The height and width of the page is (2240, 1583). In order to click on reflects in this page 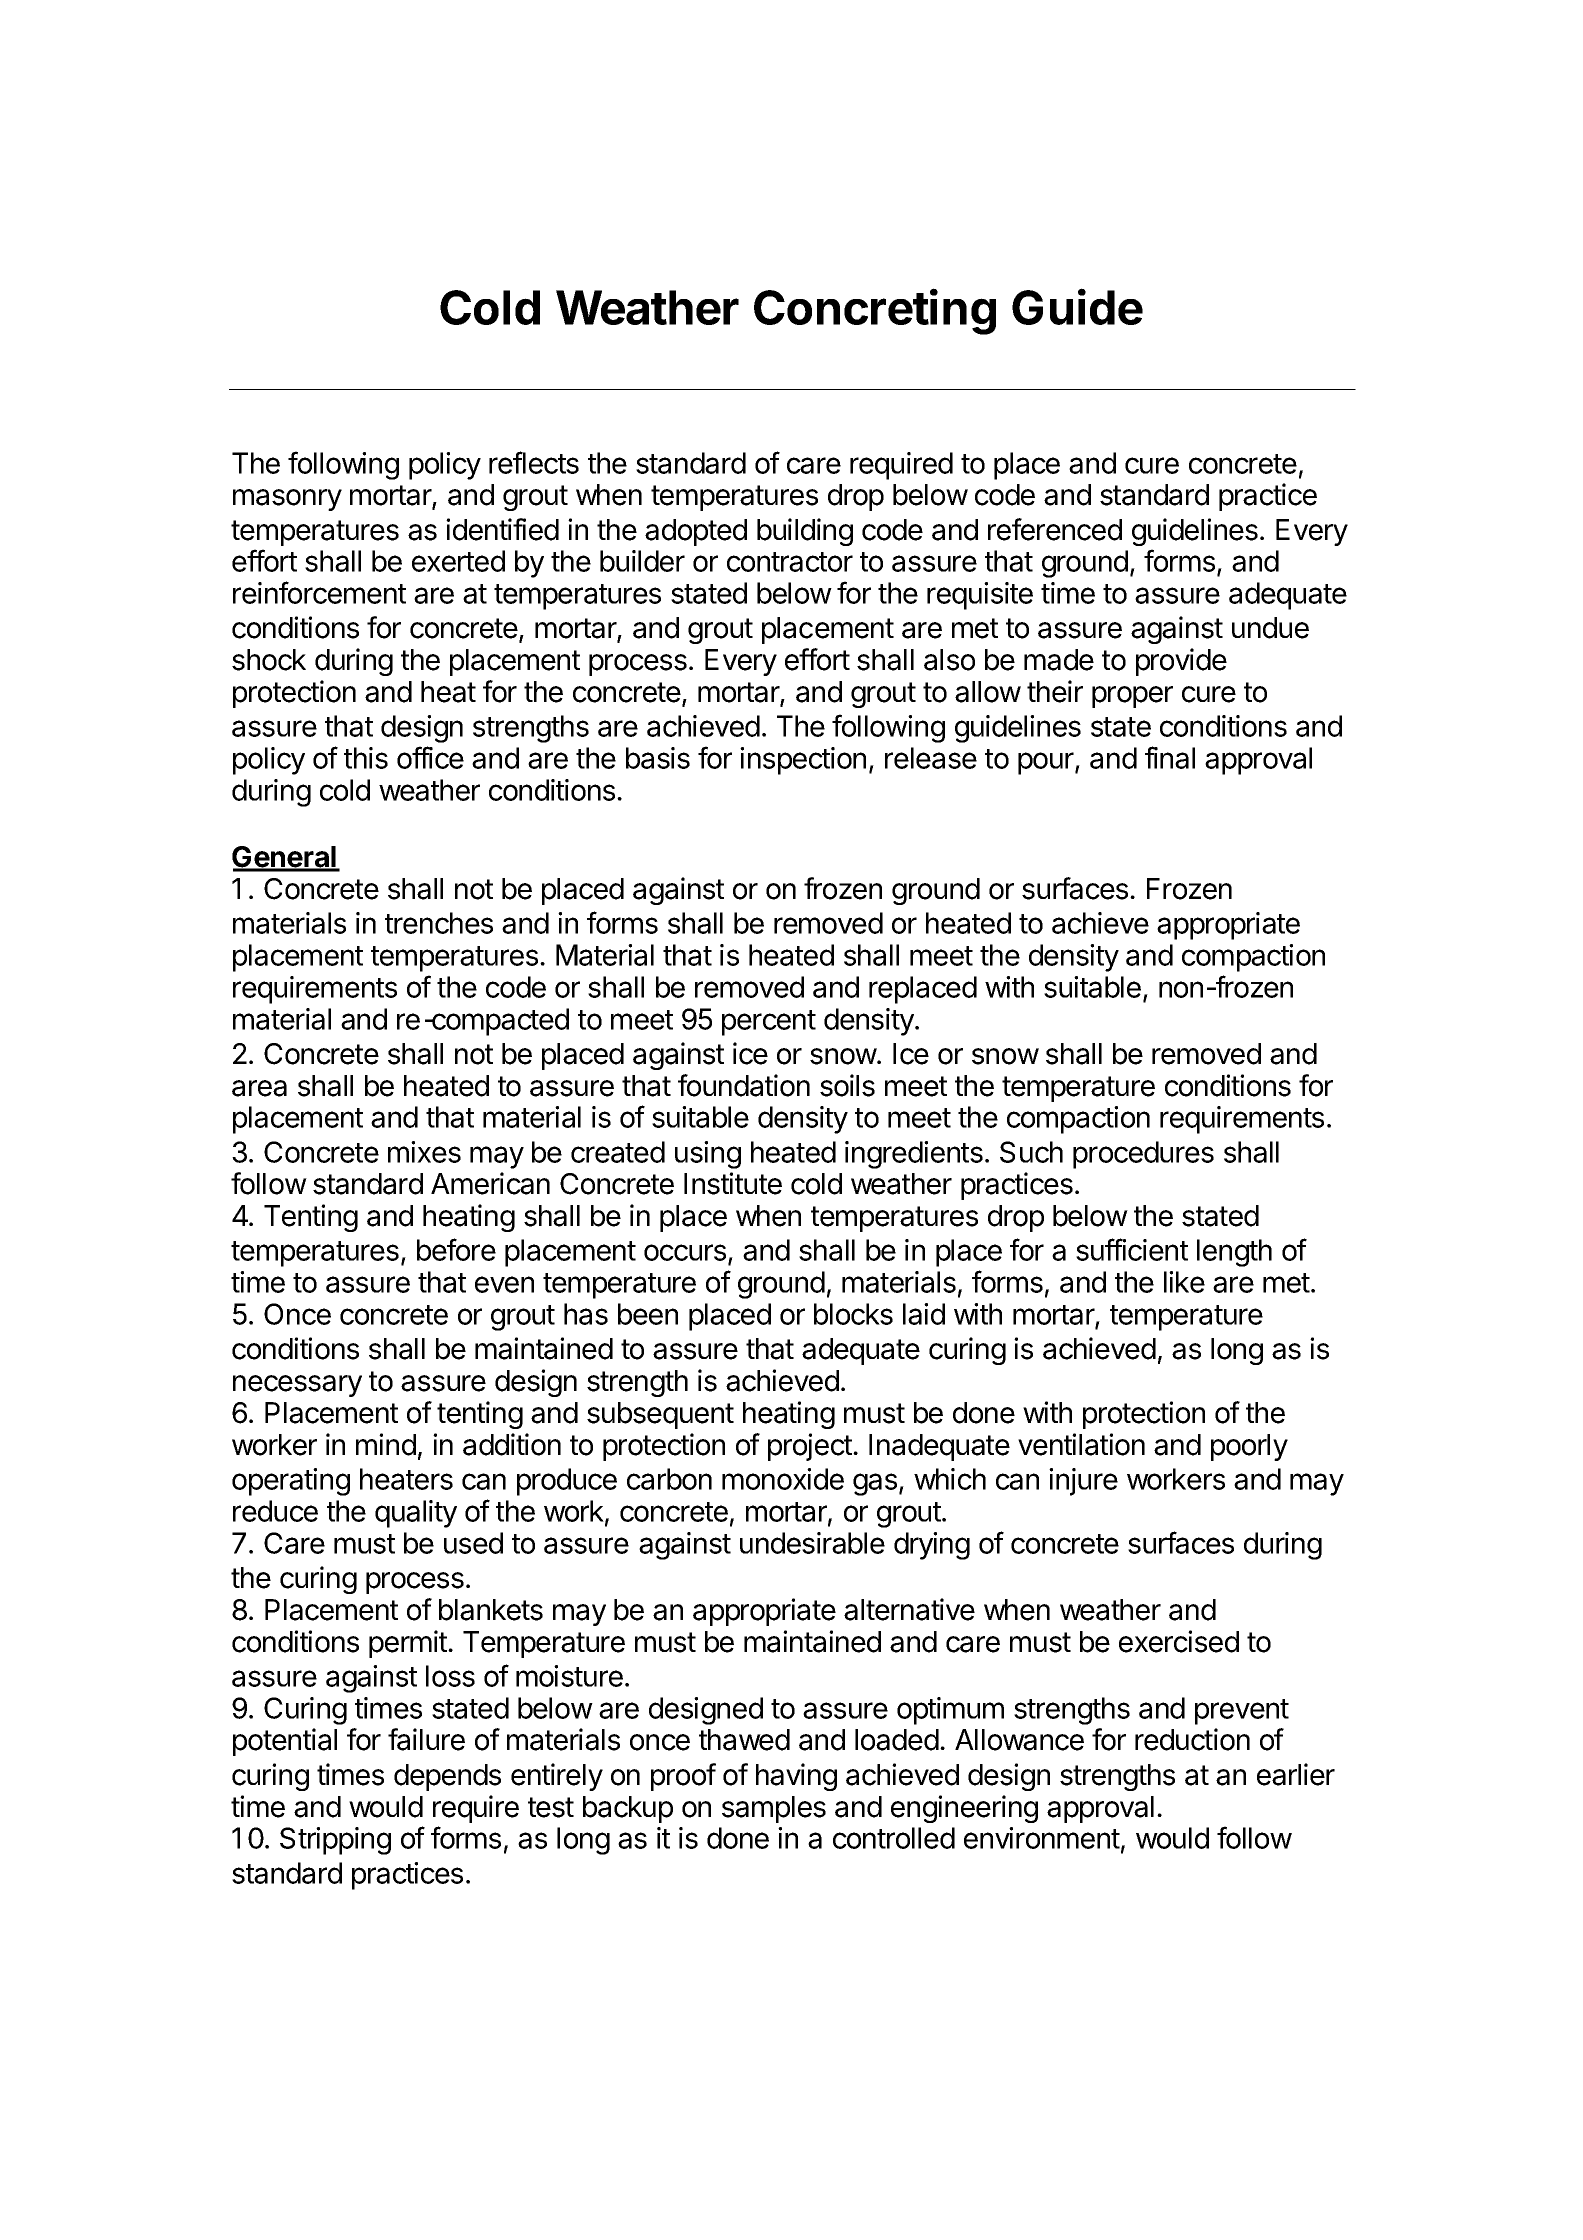, I will do `click(534, 462)`.
